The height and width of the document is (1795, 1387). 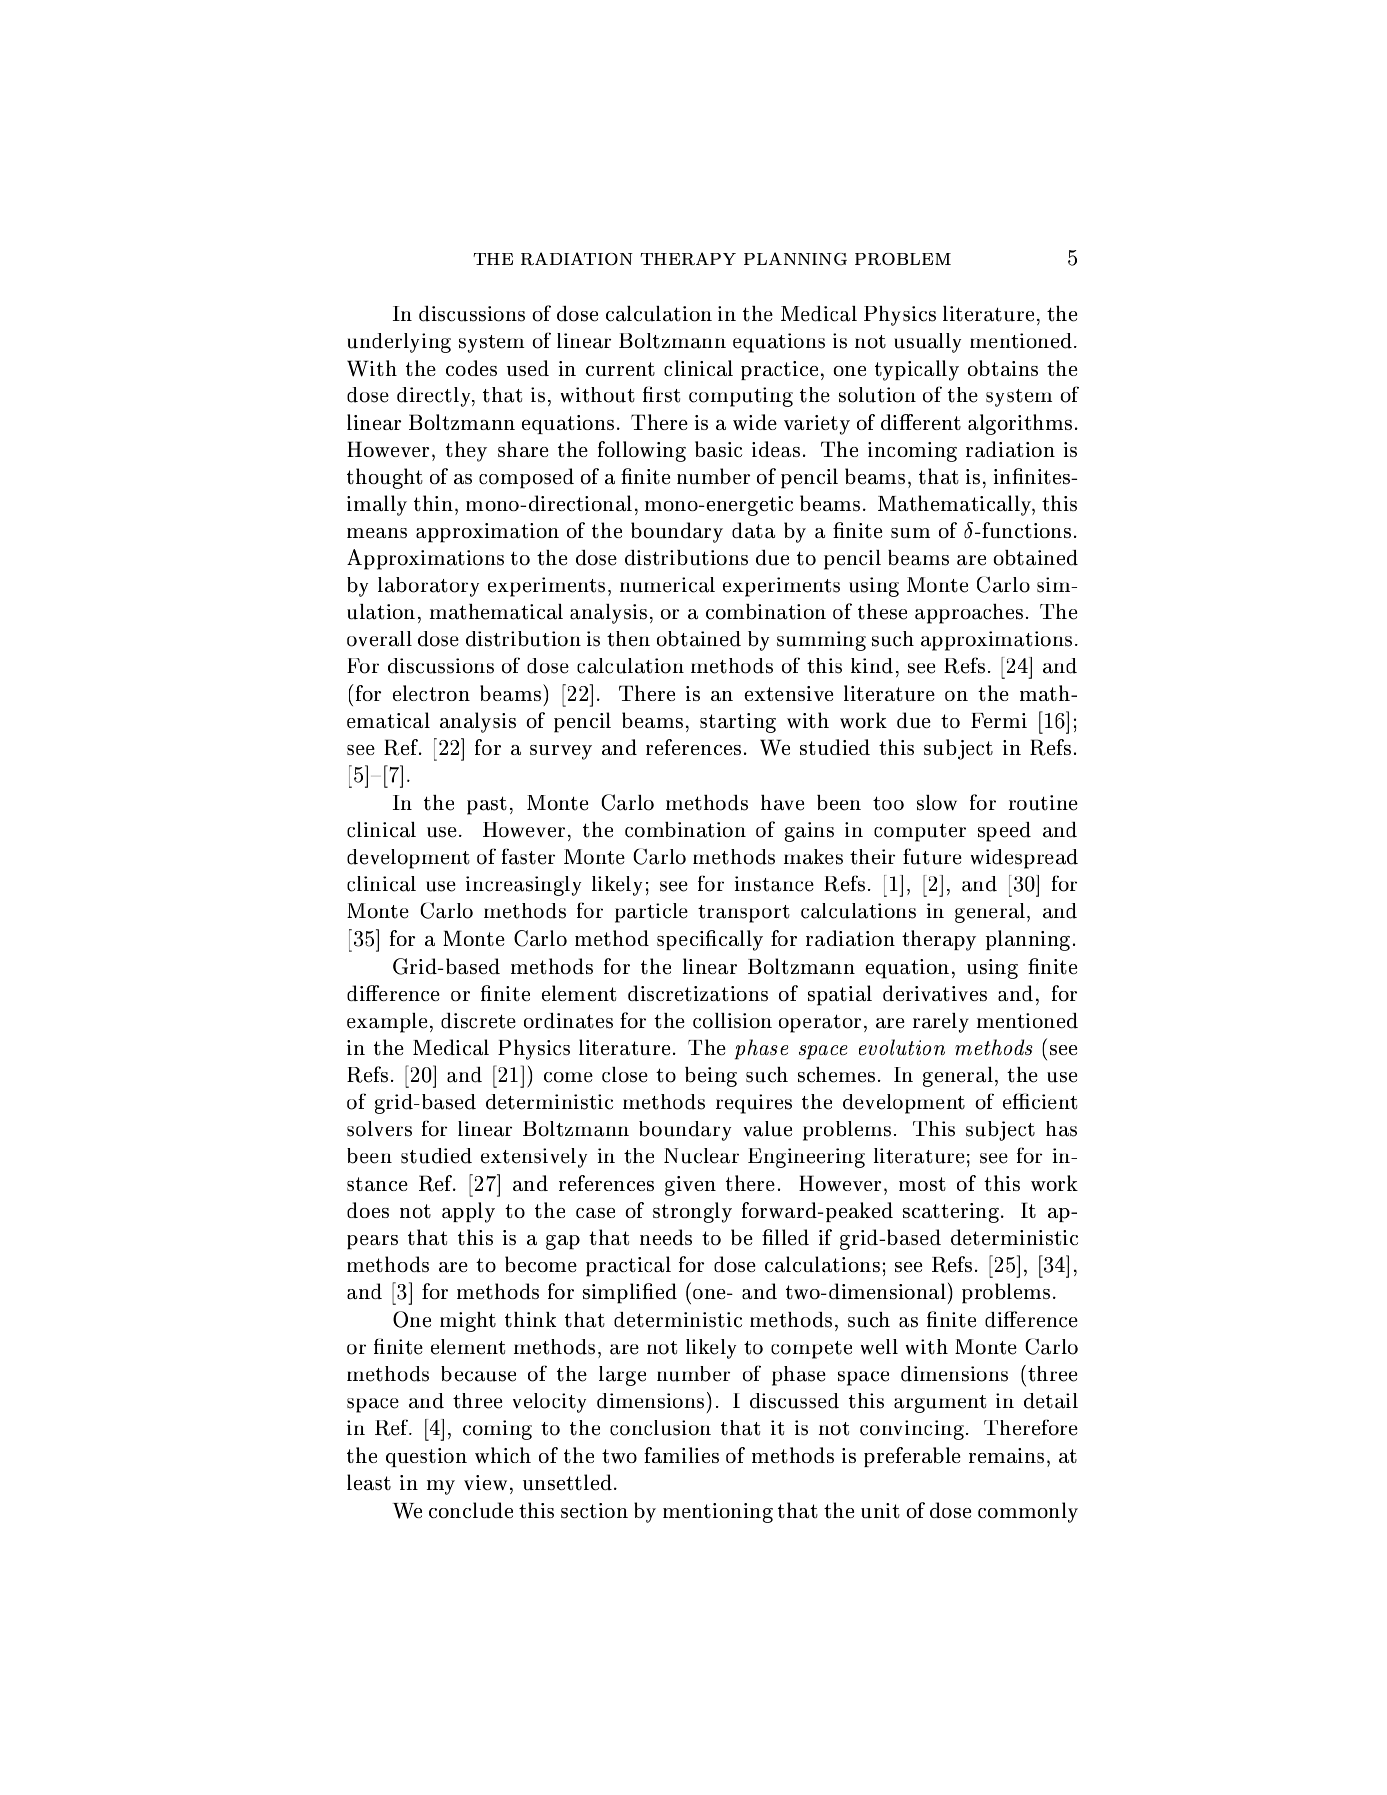 I want to click on remains, so click(x=1006, y=1455).
